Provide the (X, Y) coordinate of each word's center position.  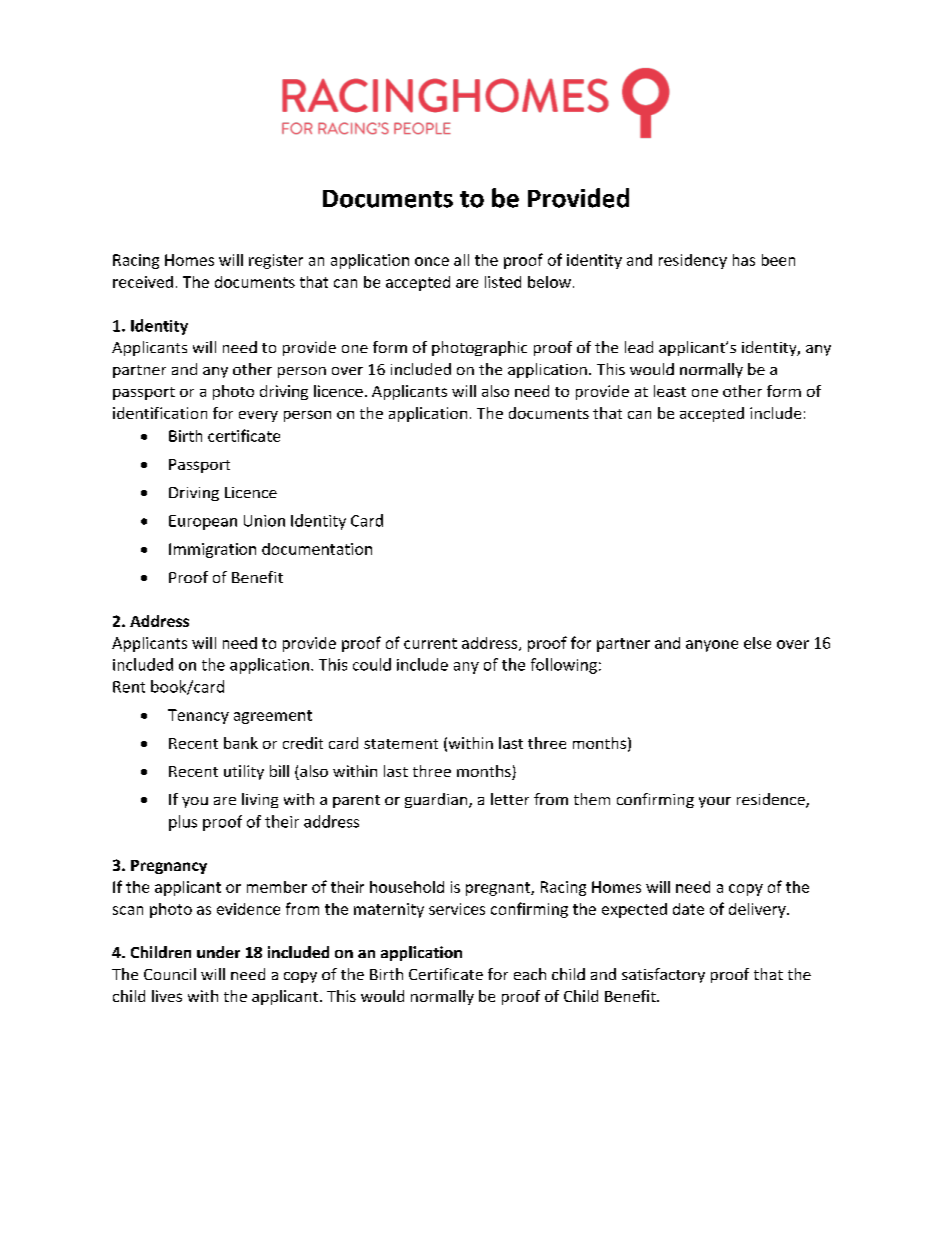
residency (693, 261)
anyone (712, 646)
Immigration (212, 550)
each (530, 974)
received (143, 282)
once (432, 261)
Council (170, 974)
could (372, 664)
